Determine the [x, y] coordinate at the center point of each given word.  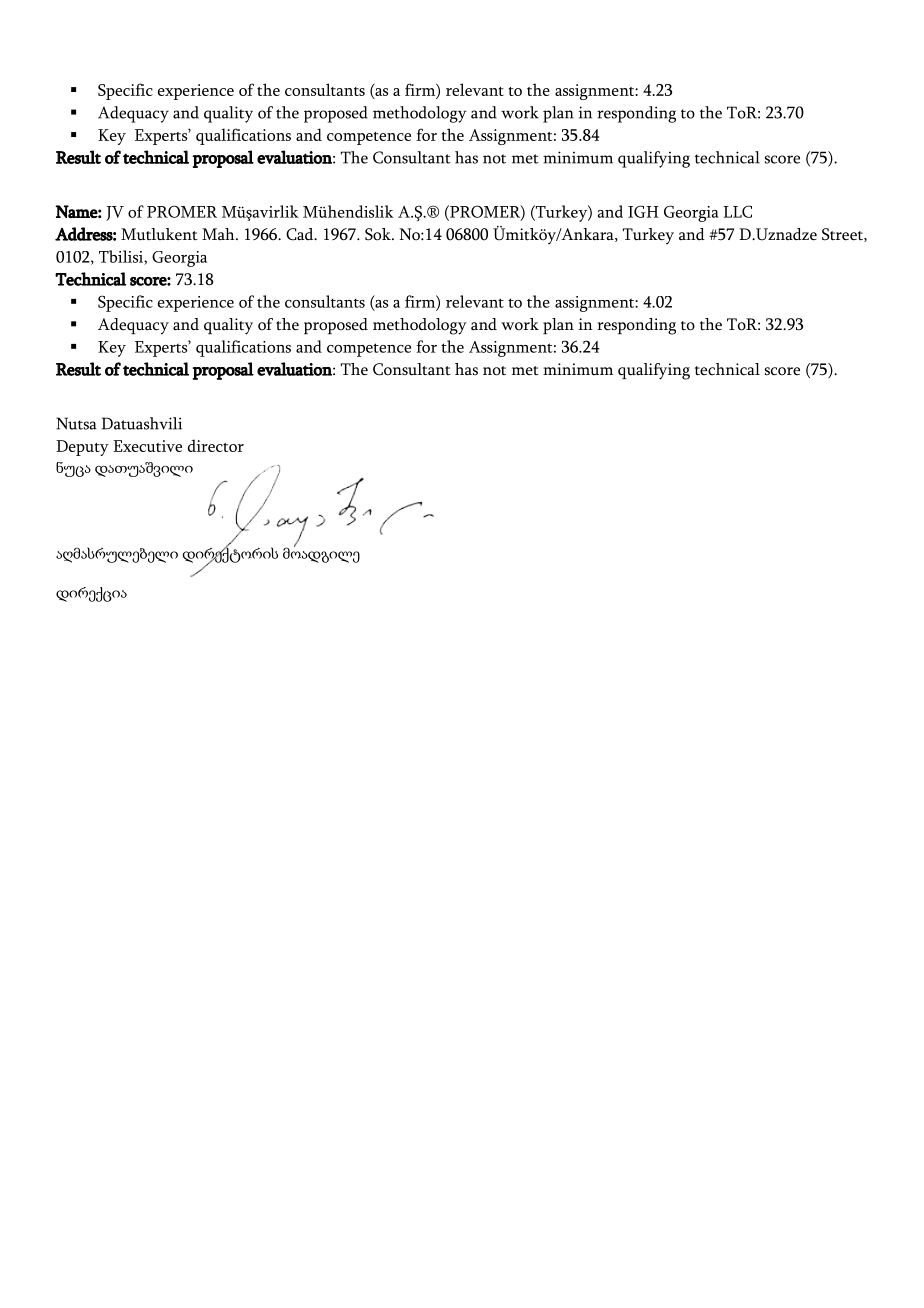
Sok [379, 234]
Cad [301, 234]
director [216, 445]
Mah [219, 234]
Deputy [82, 448]
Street [843, 235]
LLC [737, 211]
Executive [147, 446]
